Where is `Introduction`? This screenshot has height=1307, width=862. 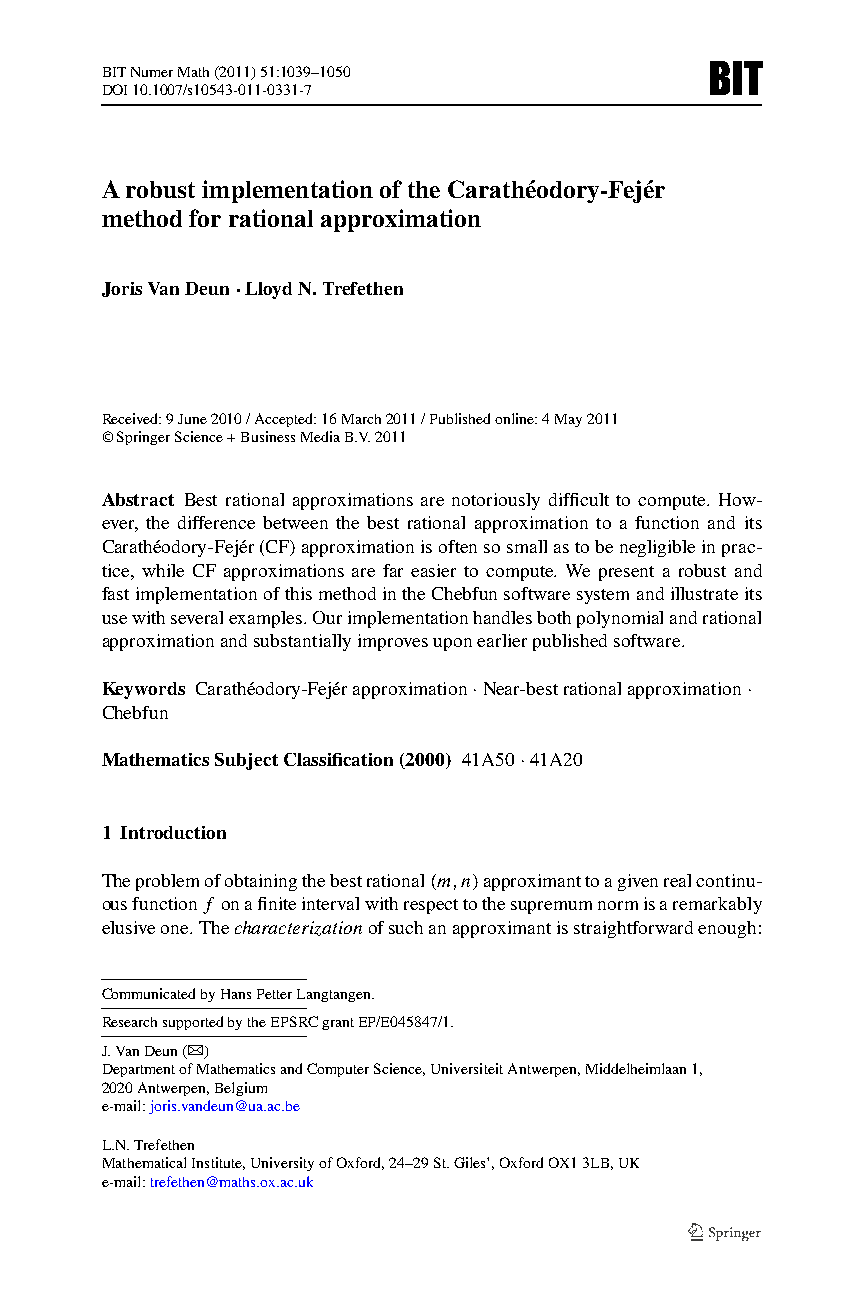 Introduction is located at coordinates (173, 832).
